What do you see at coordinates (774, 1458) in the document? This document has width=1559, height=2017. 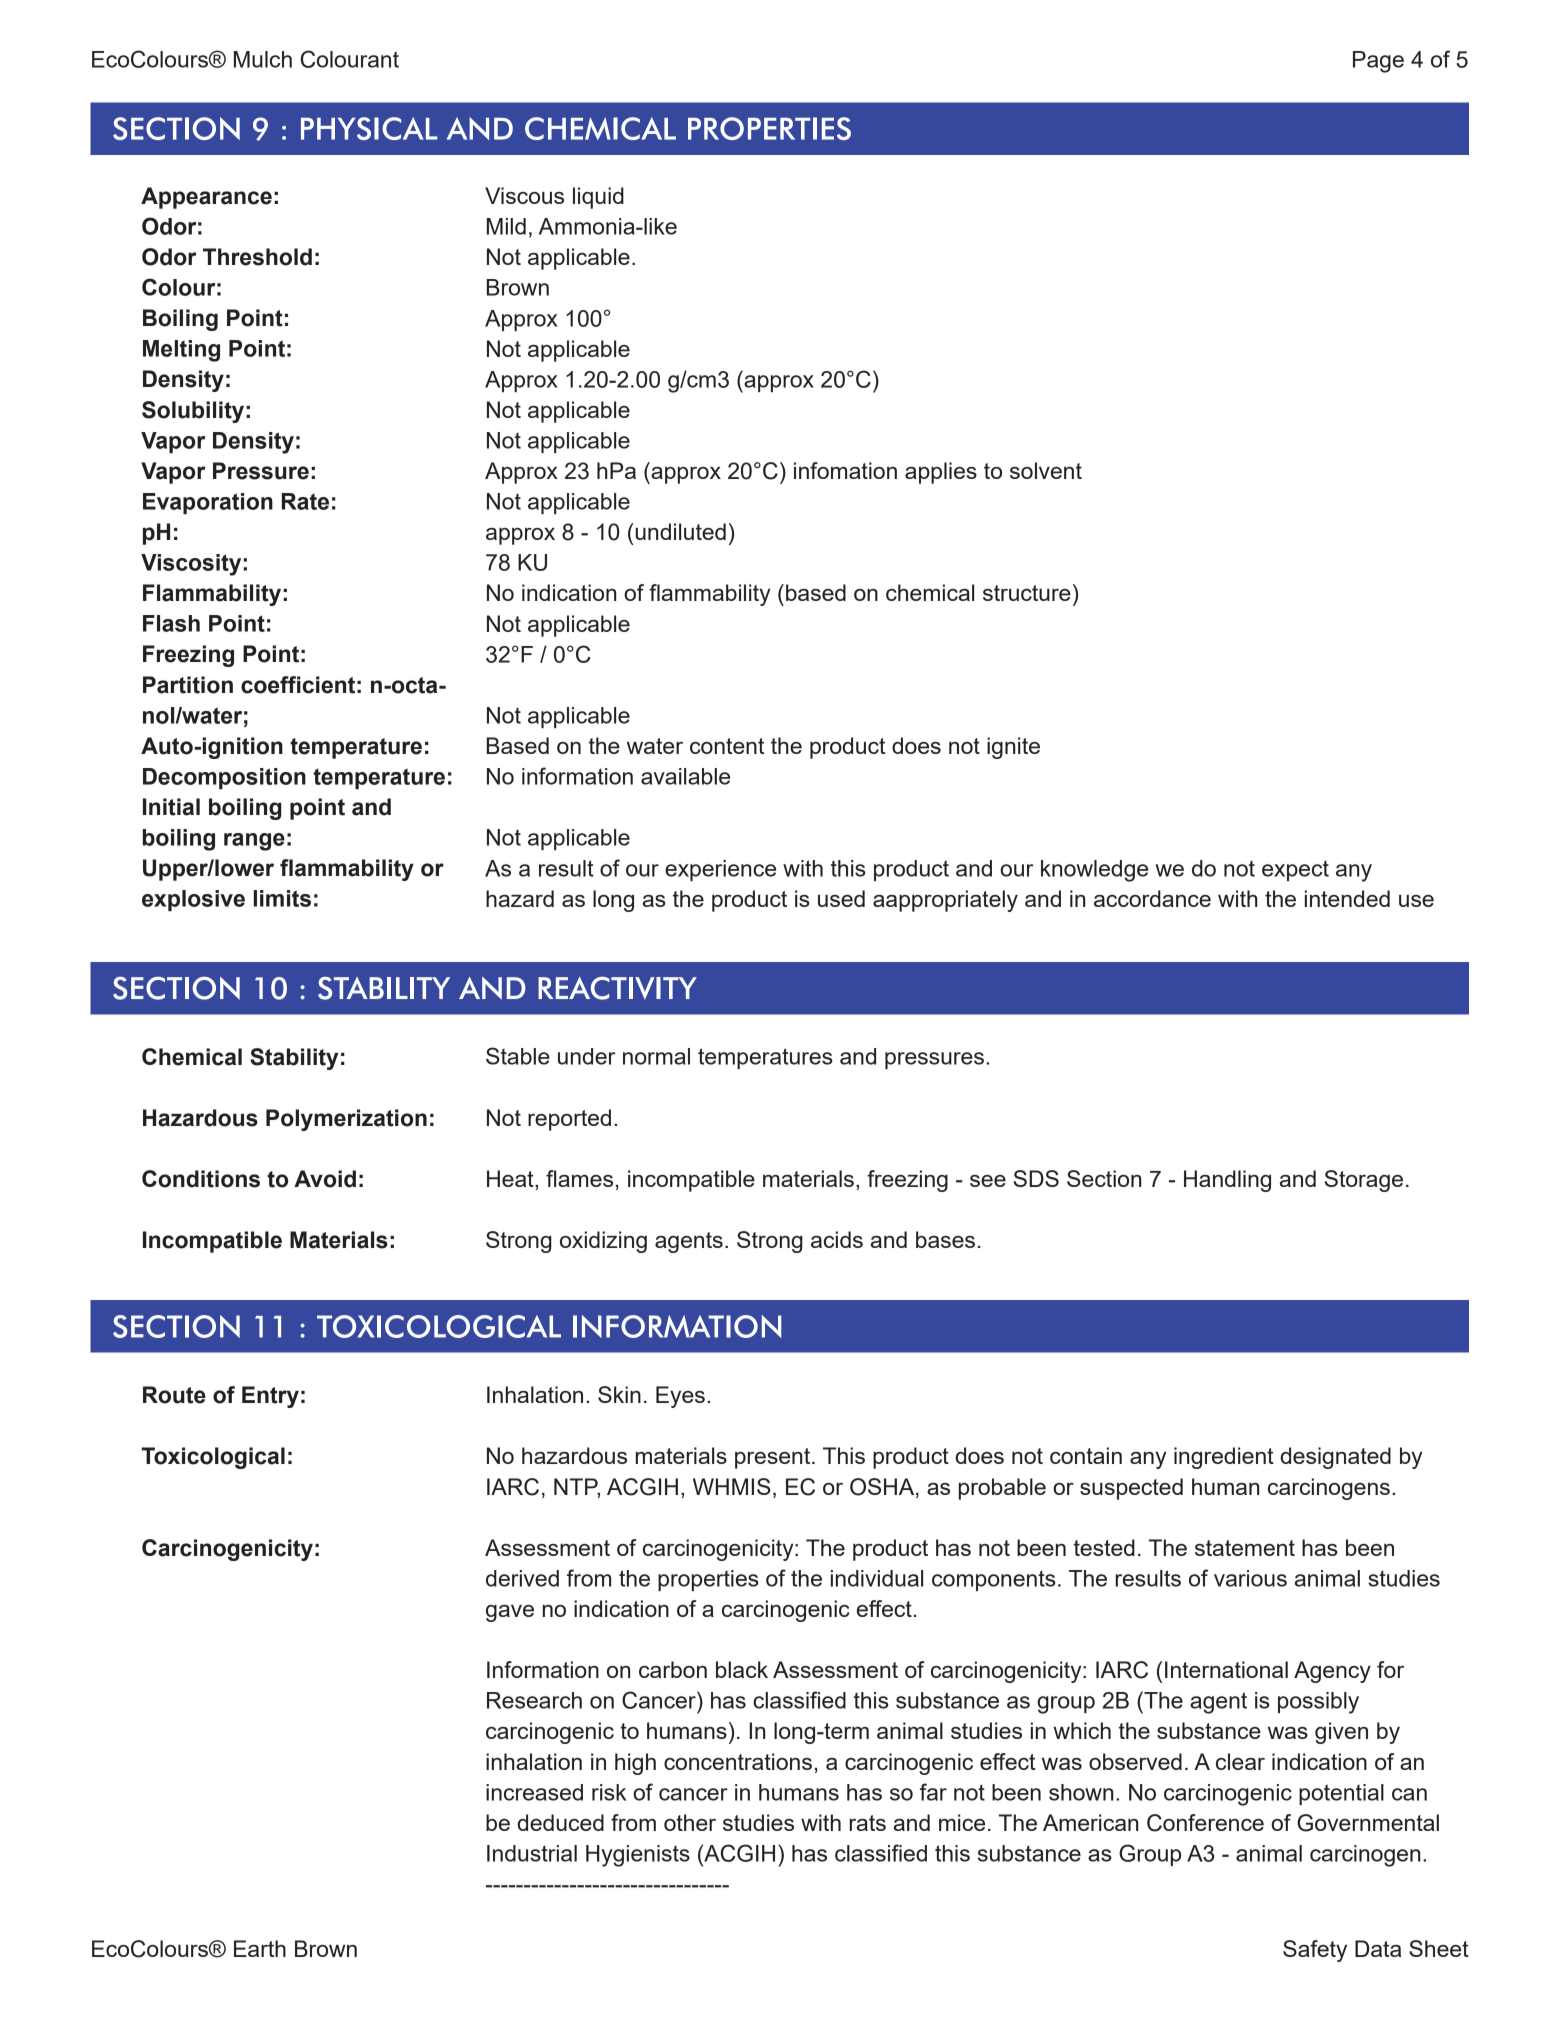 I see `present` at bounding box center [774, 1458].
